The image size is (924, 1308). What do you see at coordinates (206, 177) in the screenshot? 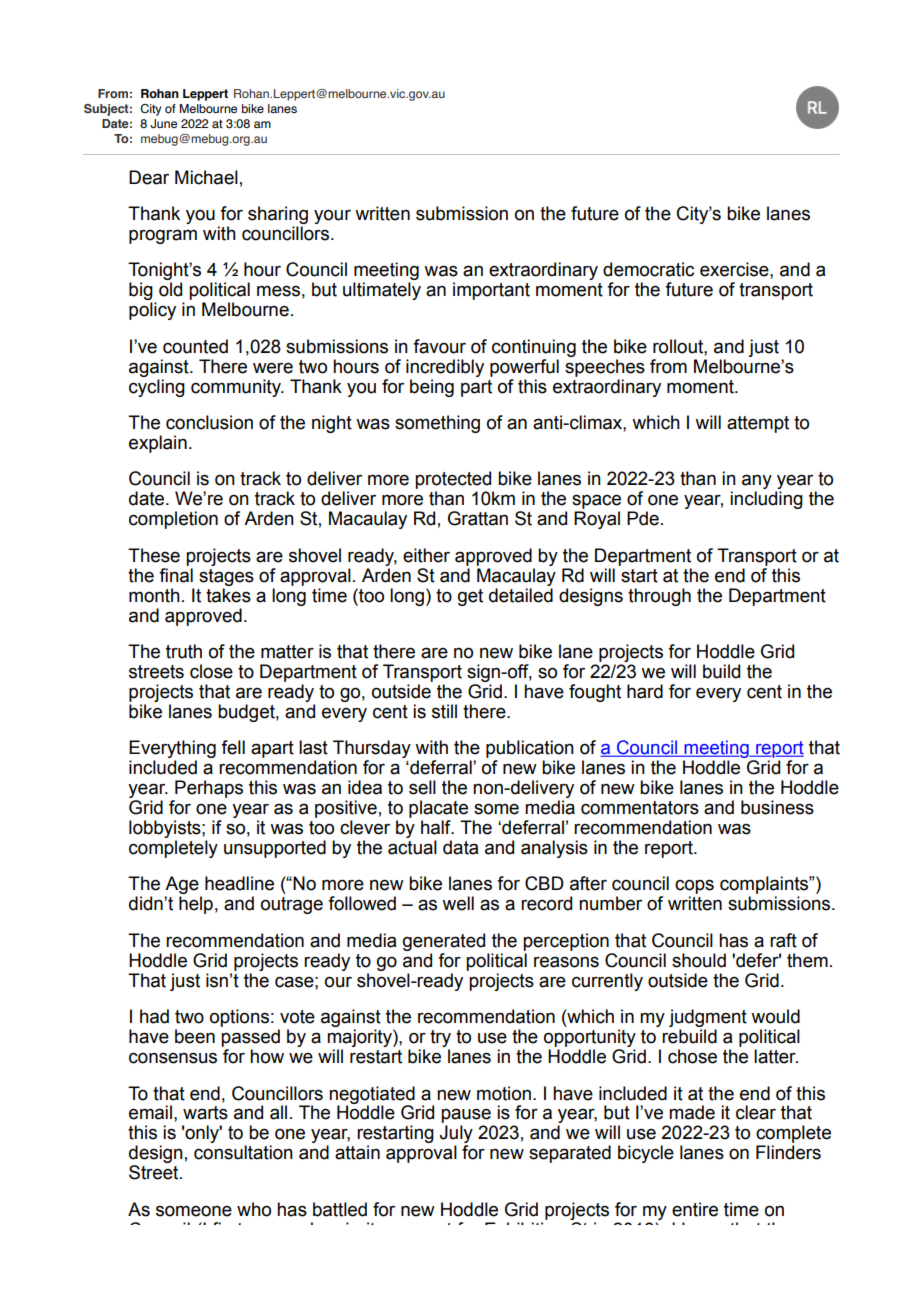
I see `Michael` at bounding box center [206, 177].
